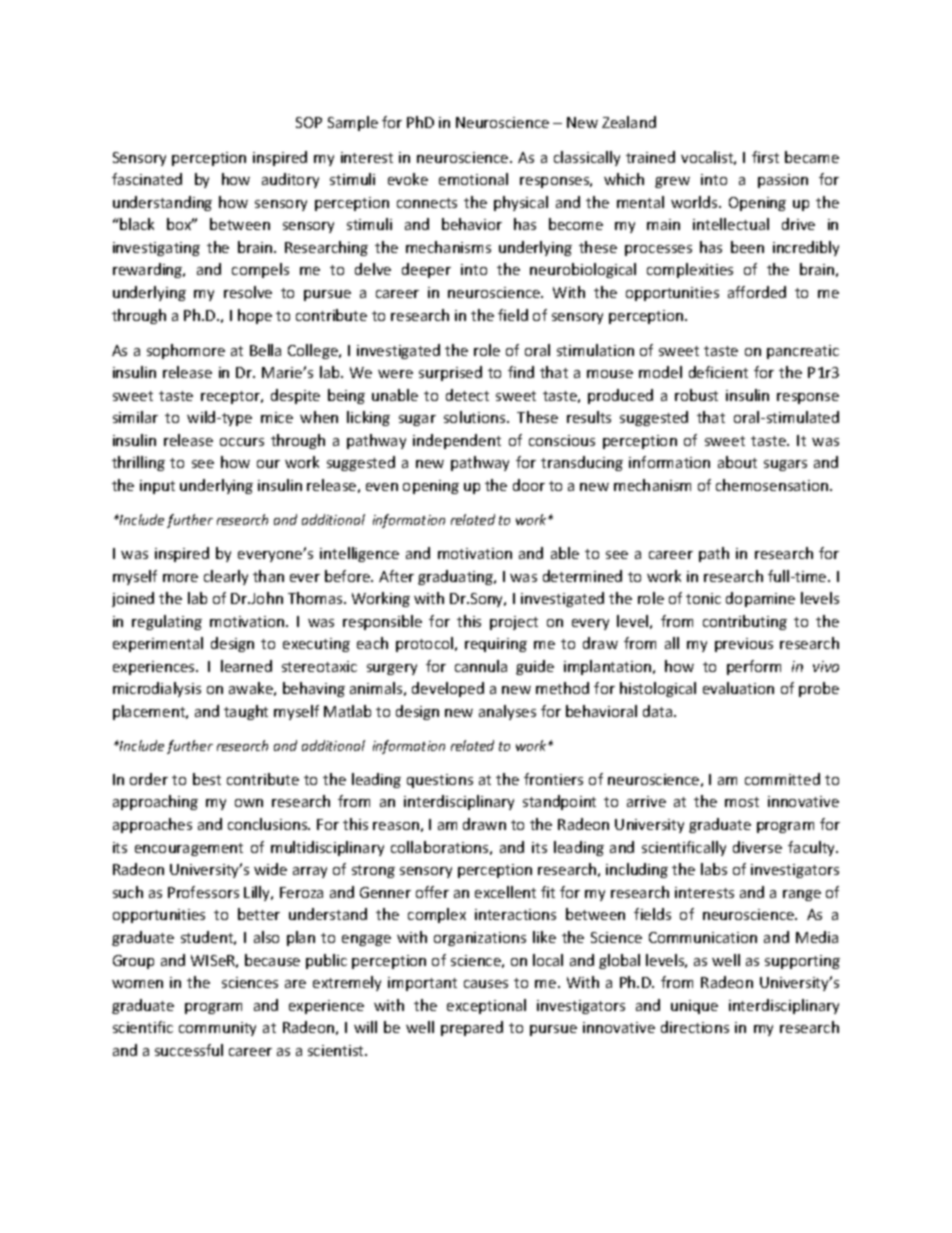  What do you see at coordinates (472, 1028) in the image?
I see `prepared` at bounding box center [472, 1028].
